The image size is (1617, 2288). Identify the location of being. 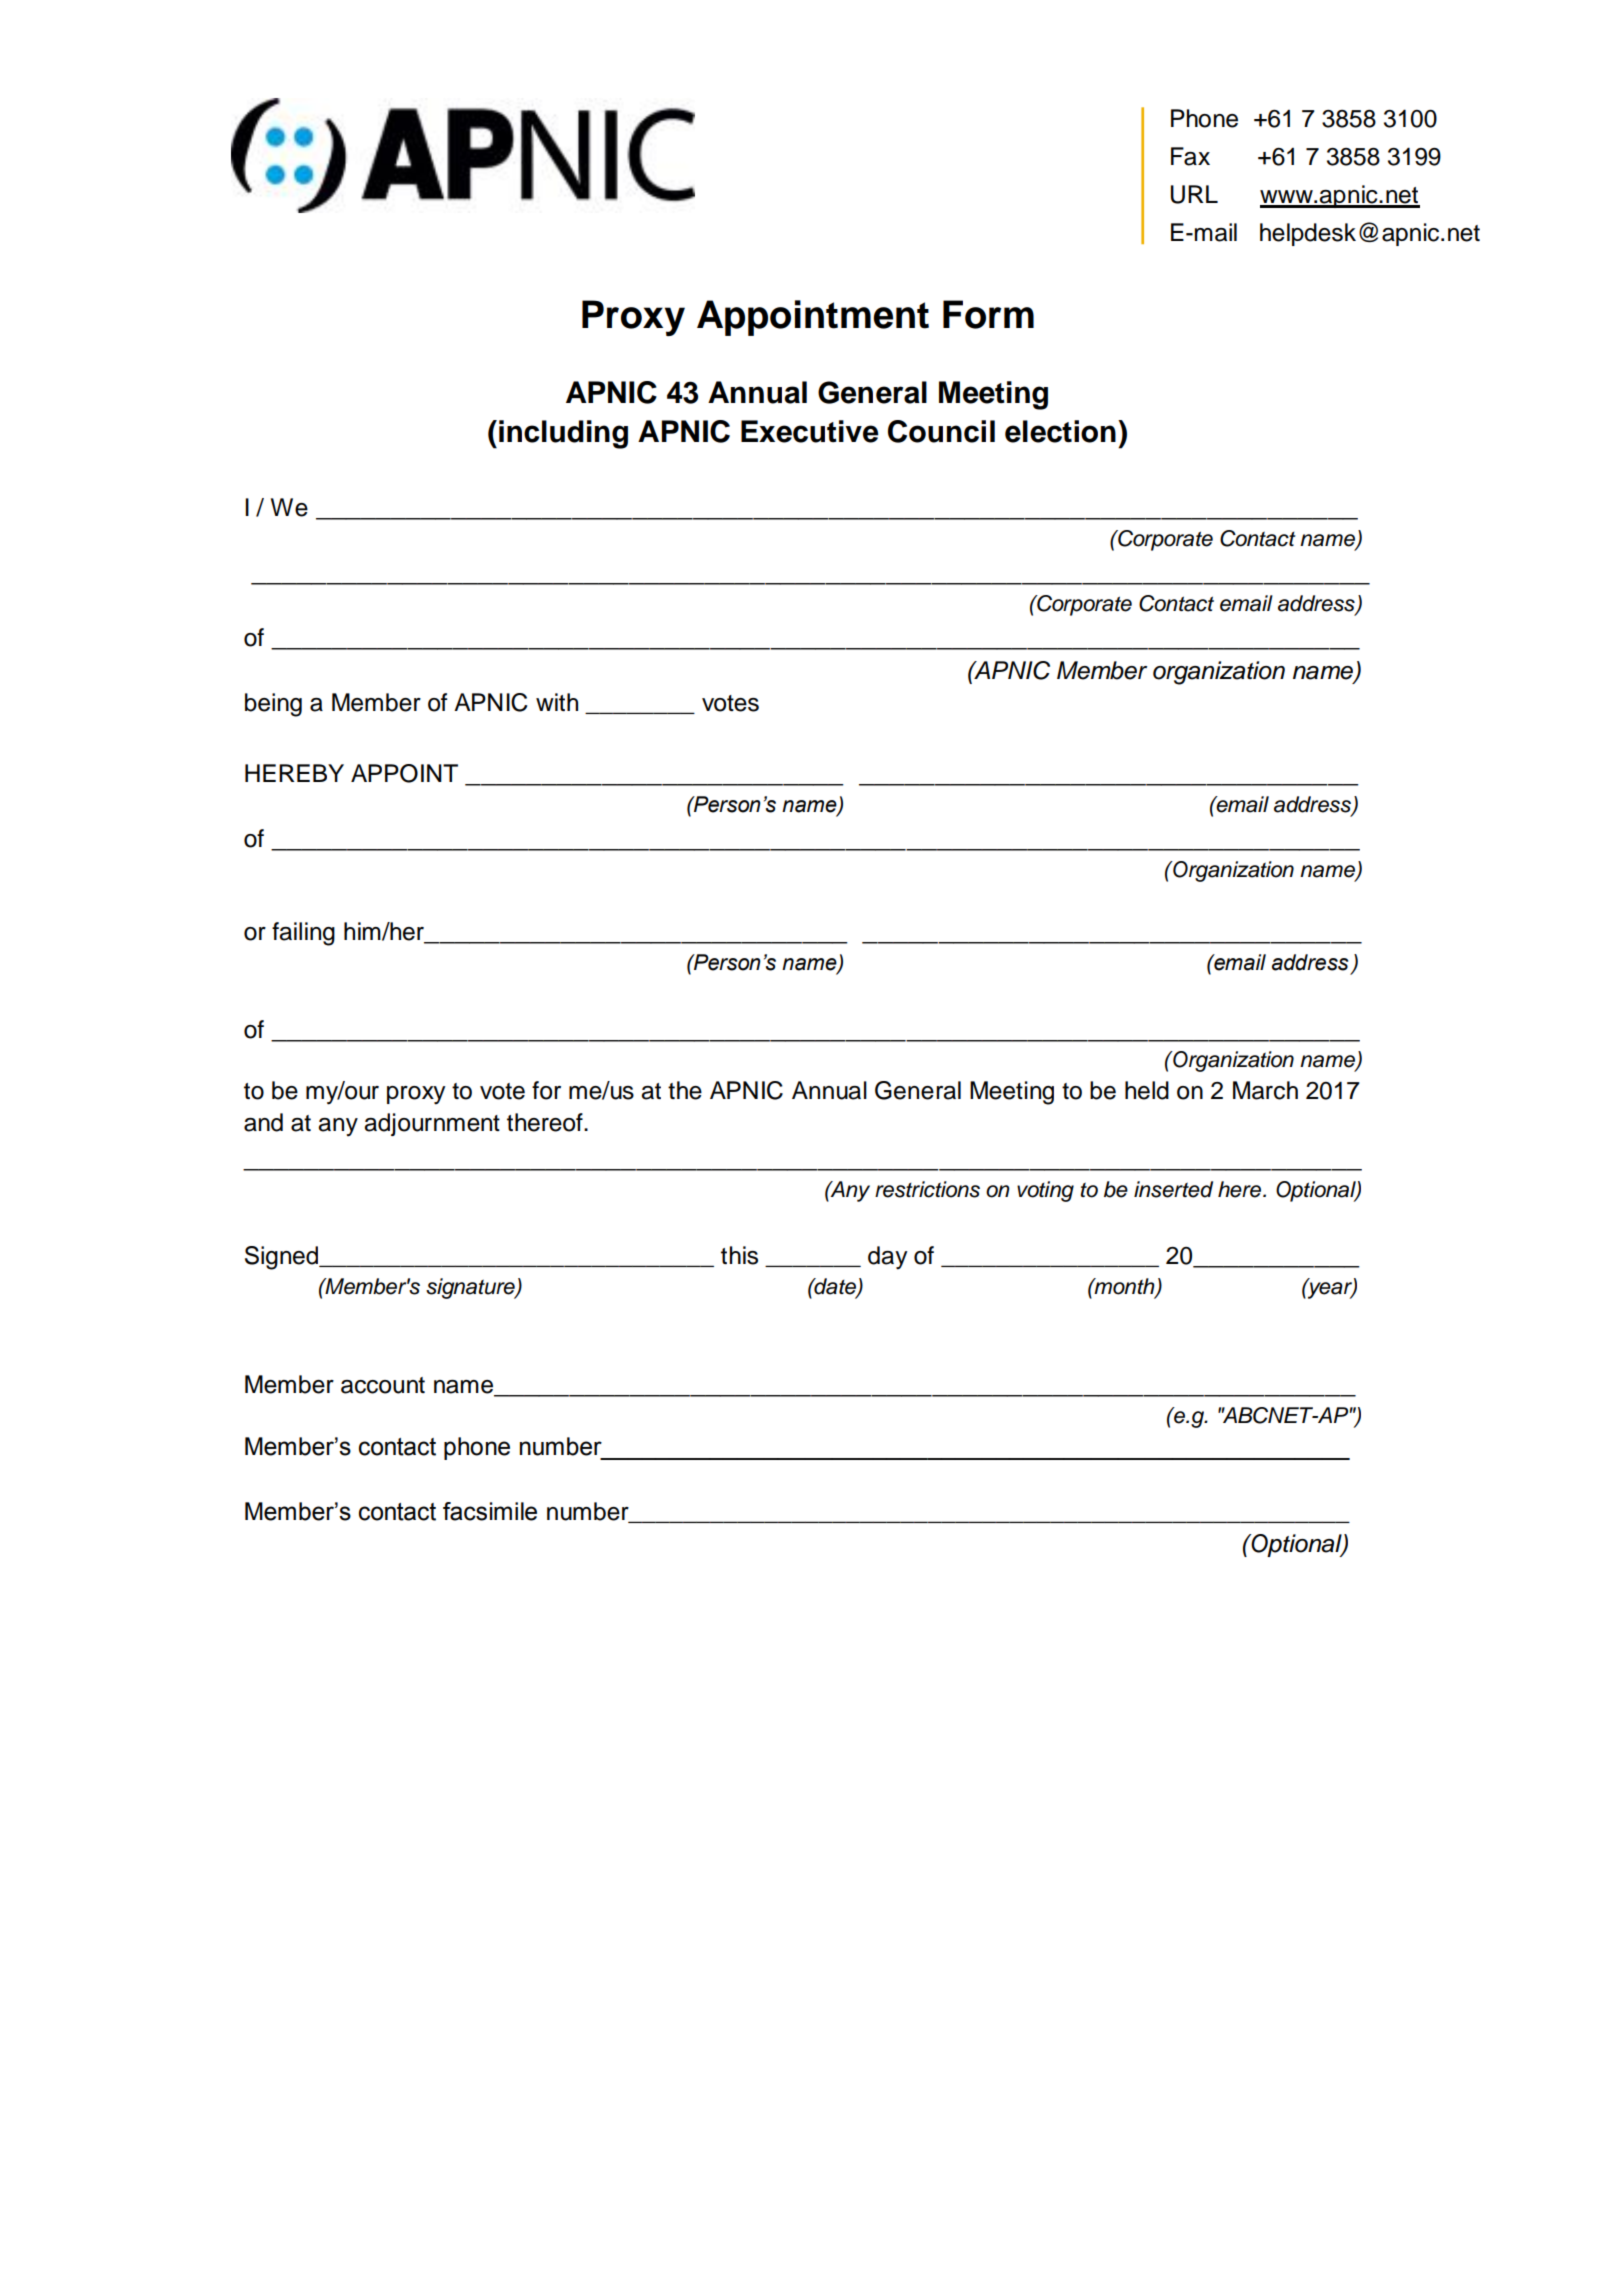
(273, 705).
